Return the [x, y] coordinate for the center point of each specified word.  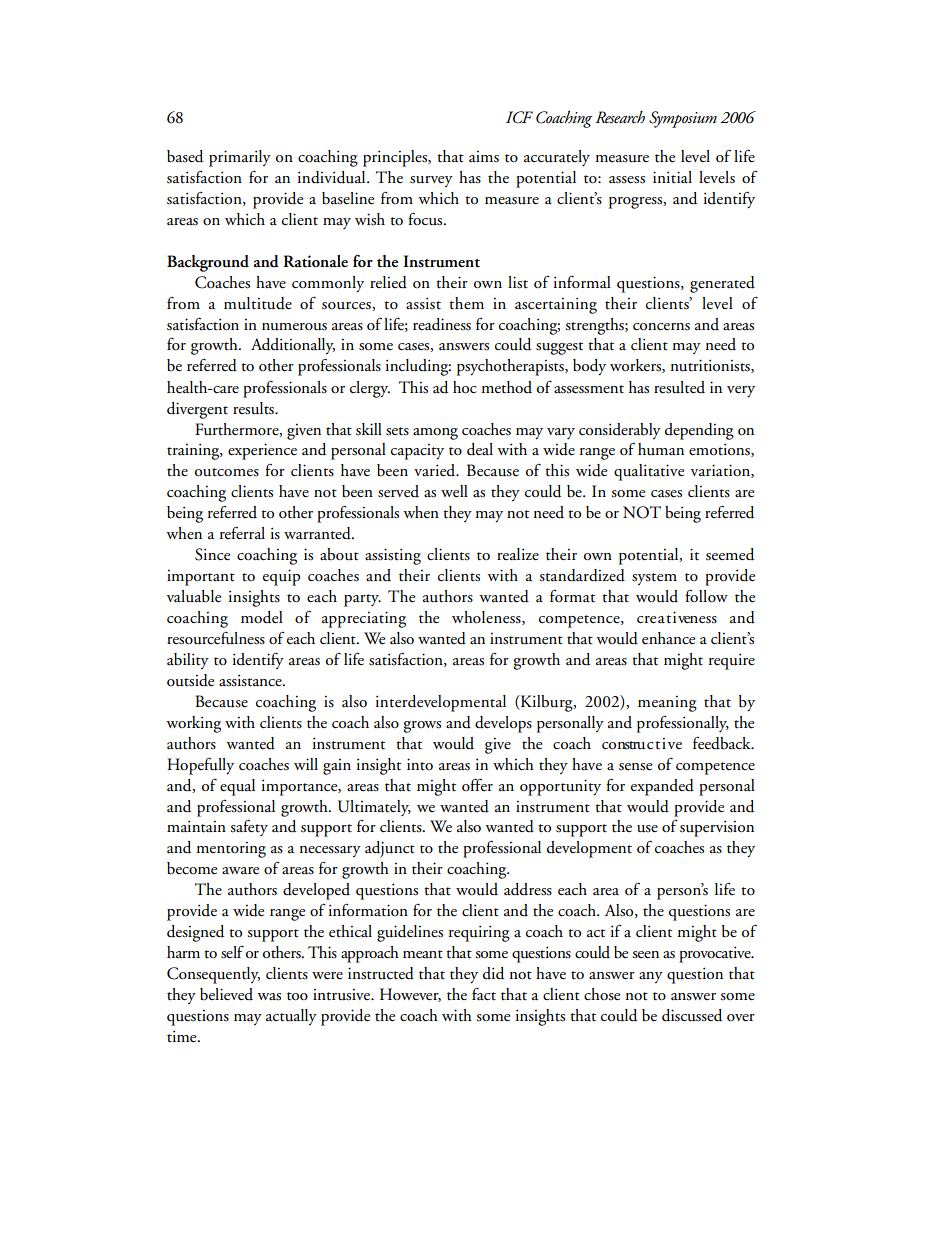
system [654, 579]
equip [281, 577]
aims [484, 157]
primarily [240, 158]
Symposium [683, 119]
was [269, 997]
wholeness [487, 618]
